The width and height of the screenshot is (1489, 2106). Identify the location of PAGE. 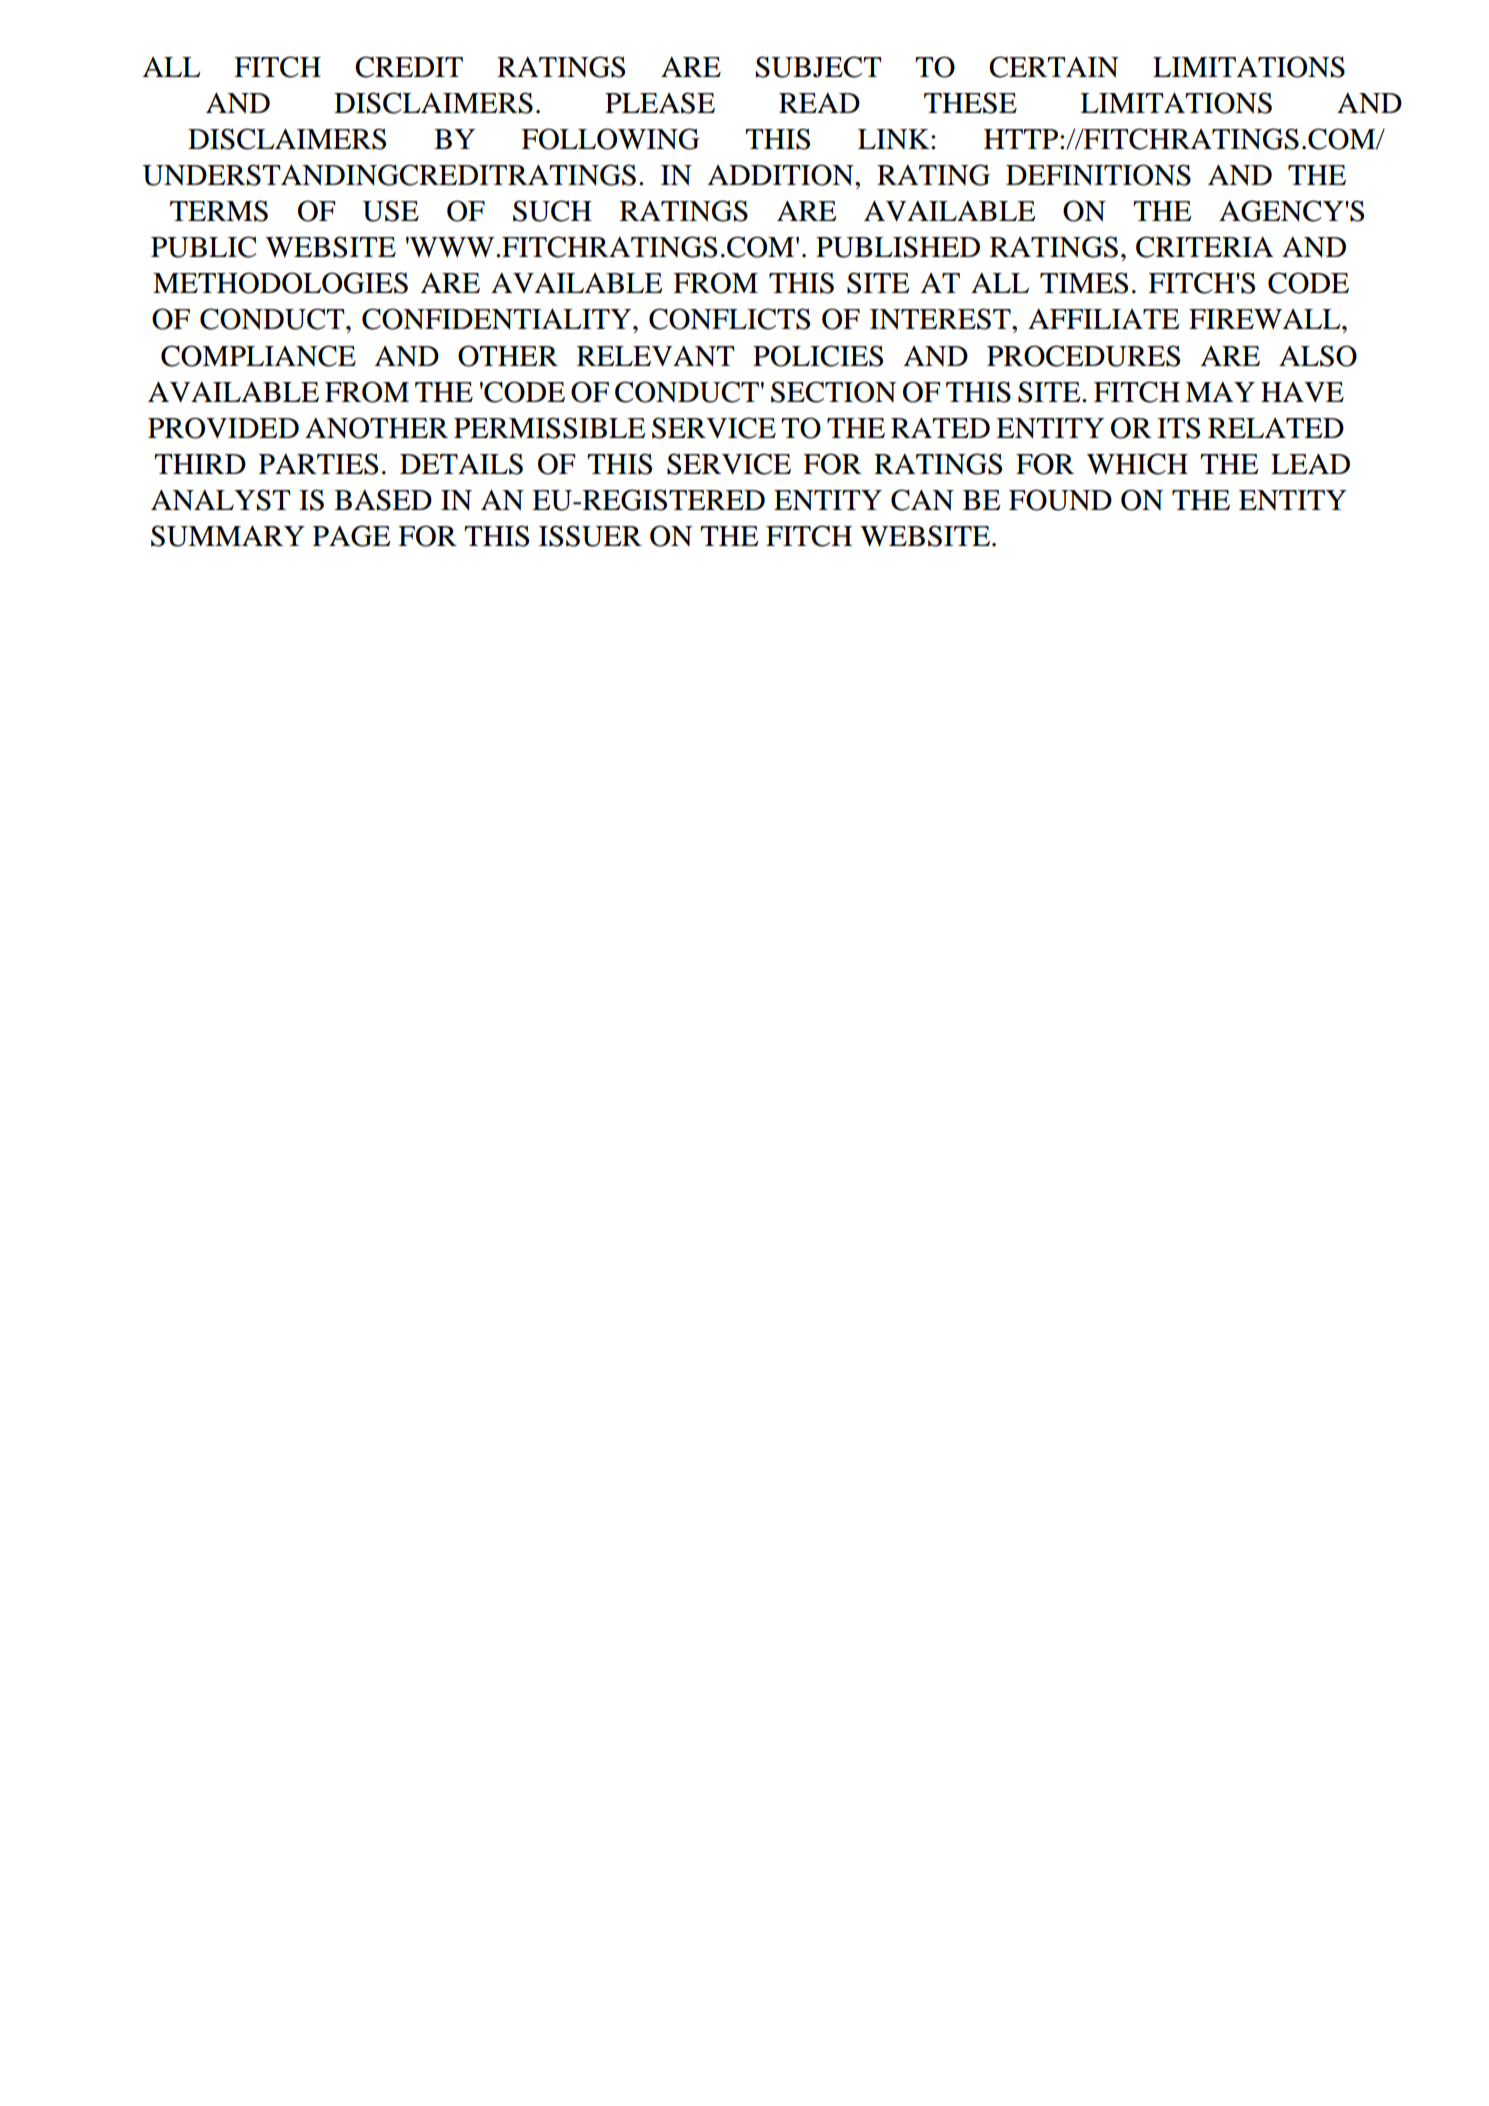
(352, 536).
